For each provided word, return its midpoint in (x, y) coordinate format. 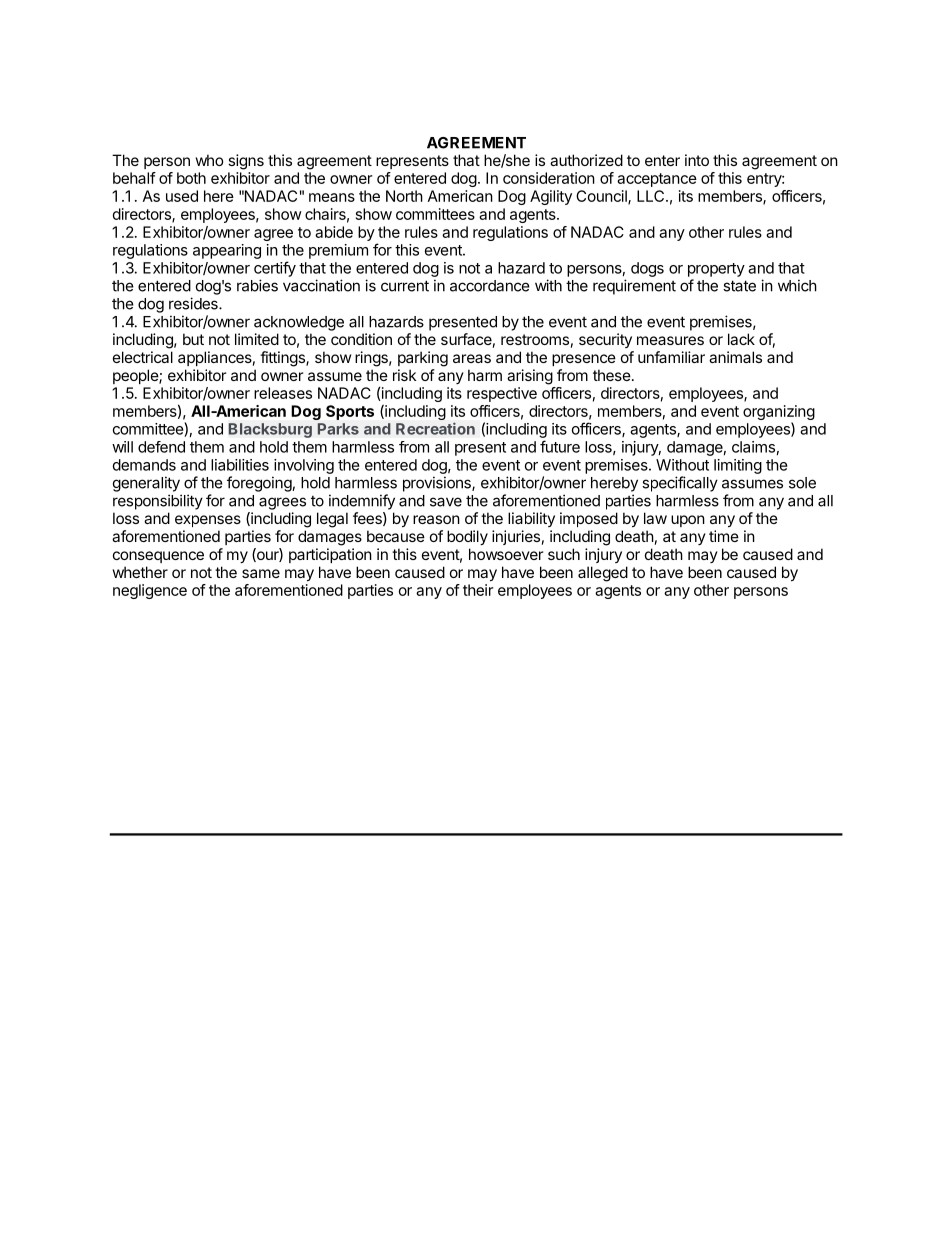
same (261, 573)
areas (472, 358)
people (136, 376)
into (697, 160)
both (191, 178)
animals (735, 357)
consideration (549, 178)
